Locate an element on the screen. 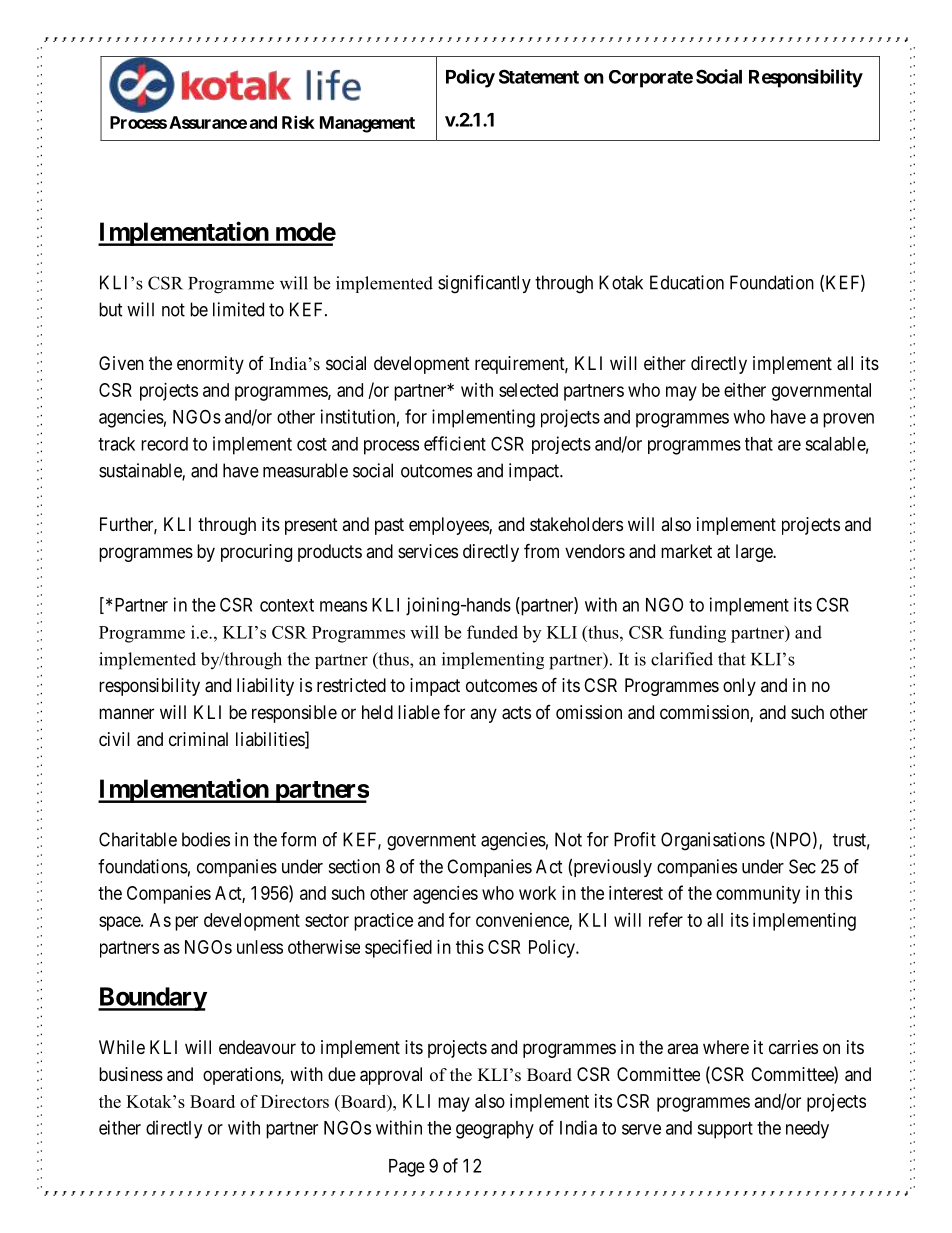  proven is located at coordinates (848, 420).
